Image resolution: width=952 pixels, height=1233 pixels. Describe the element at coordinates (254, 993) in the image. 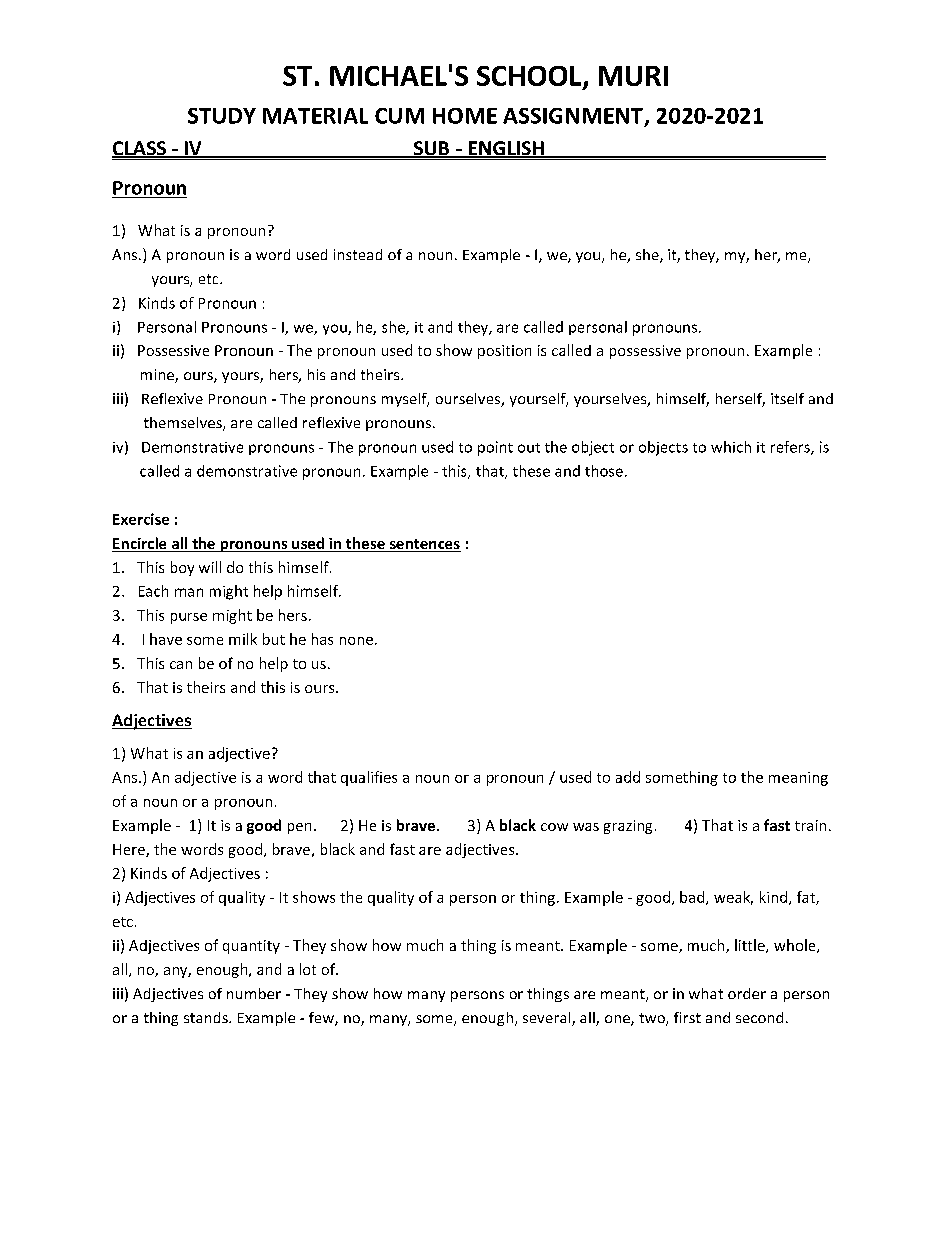

I see `number` at that location.
